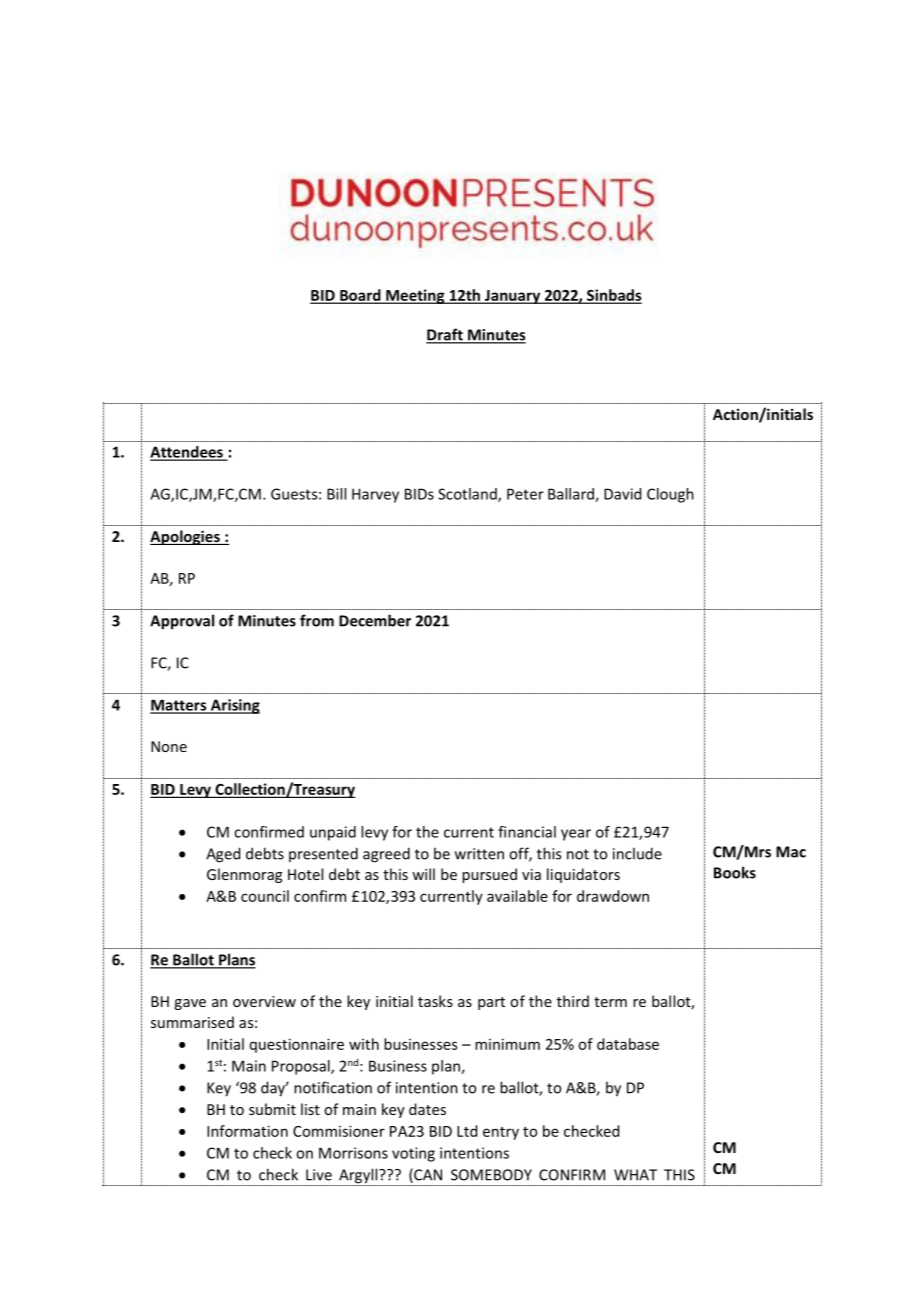 The width and height of the document is (924, 1308). Describe the element at coordinates (445, 335) in the document. I see `Draft` at that location.
